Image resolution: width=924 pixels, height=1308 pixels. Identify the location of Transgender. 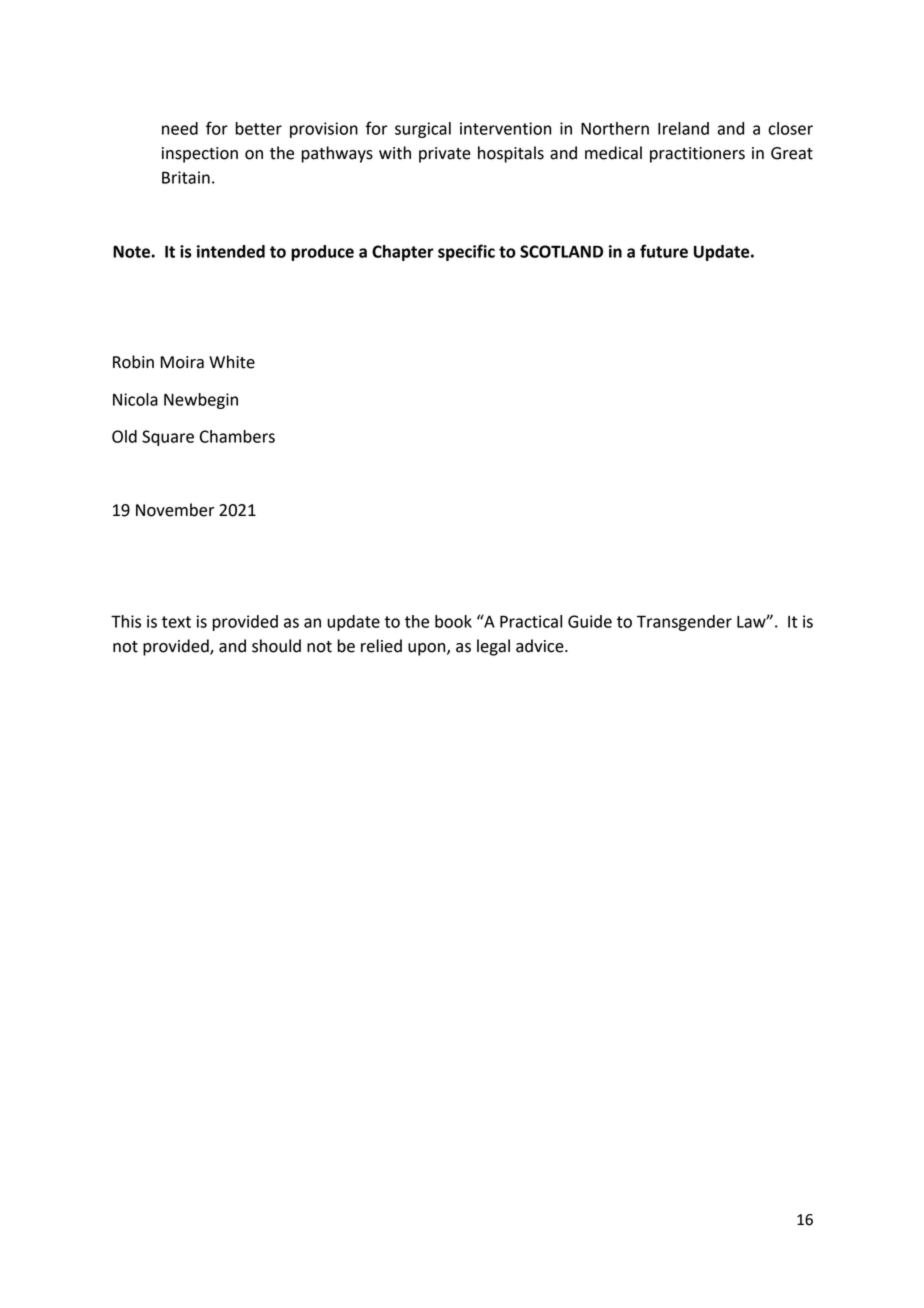
(684, 623).
